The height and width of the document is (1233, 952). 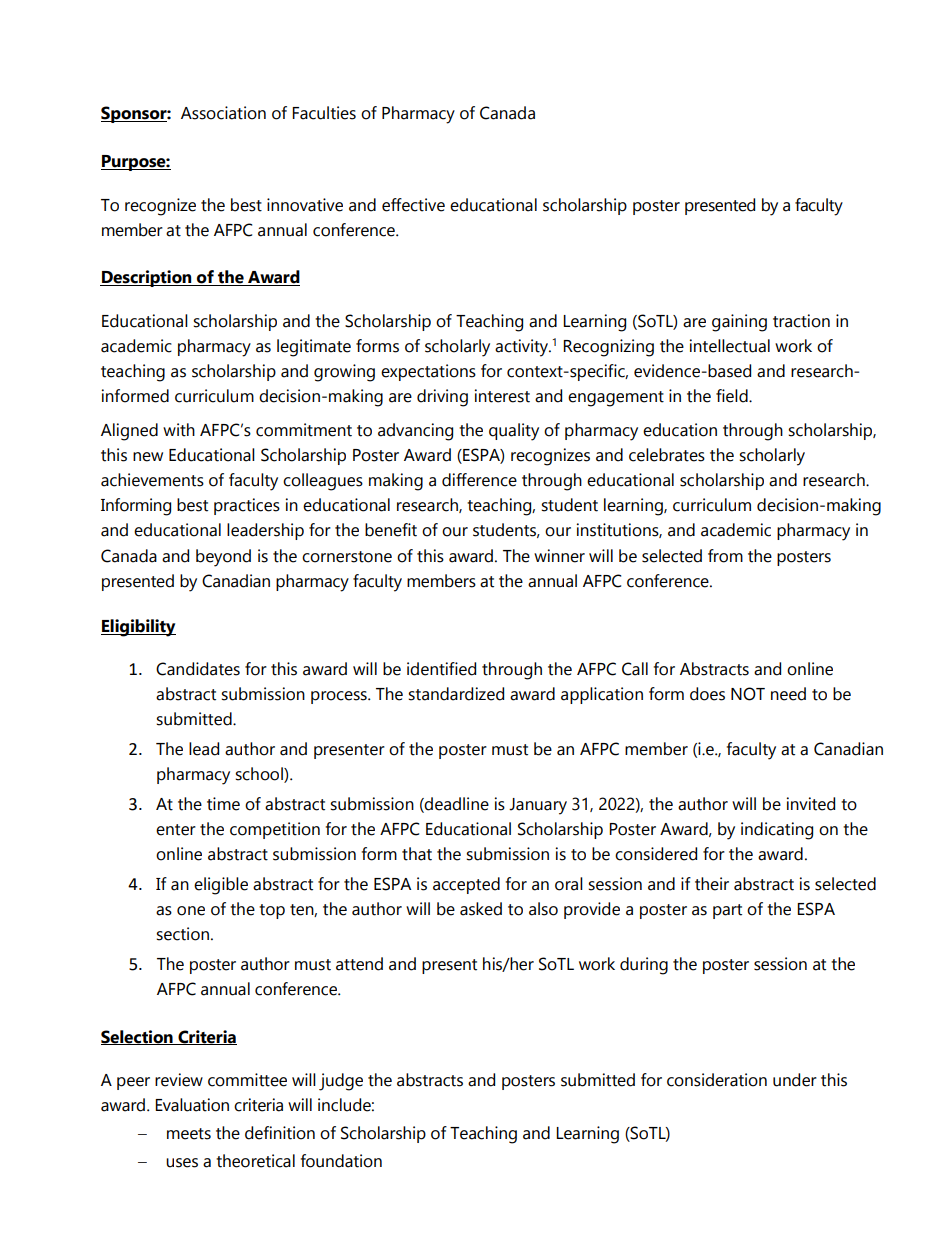 What do you see at coordinates (341, 1161) in the document?
I see `foundation` at bounding box center [341, 1161].
